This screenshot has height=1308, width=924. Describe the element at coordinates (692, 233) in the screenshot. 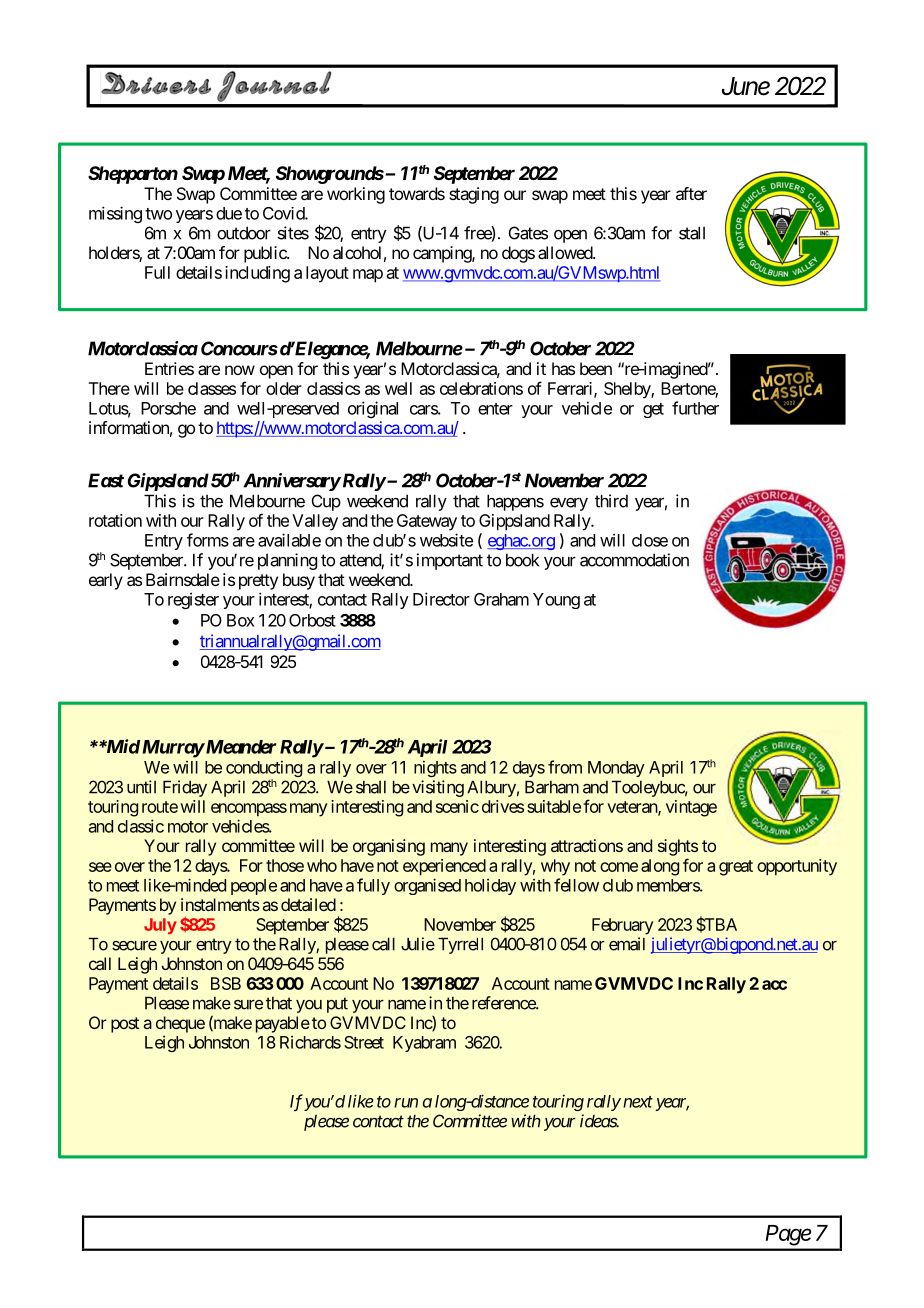

I see `stall` at that location.
